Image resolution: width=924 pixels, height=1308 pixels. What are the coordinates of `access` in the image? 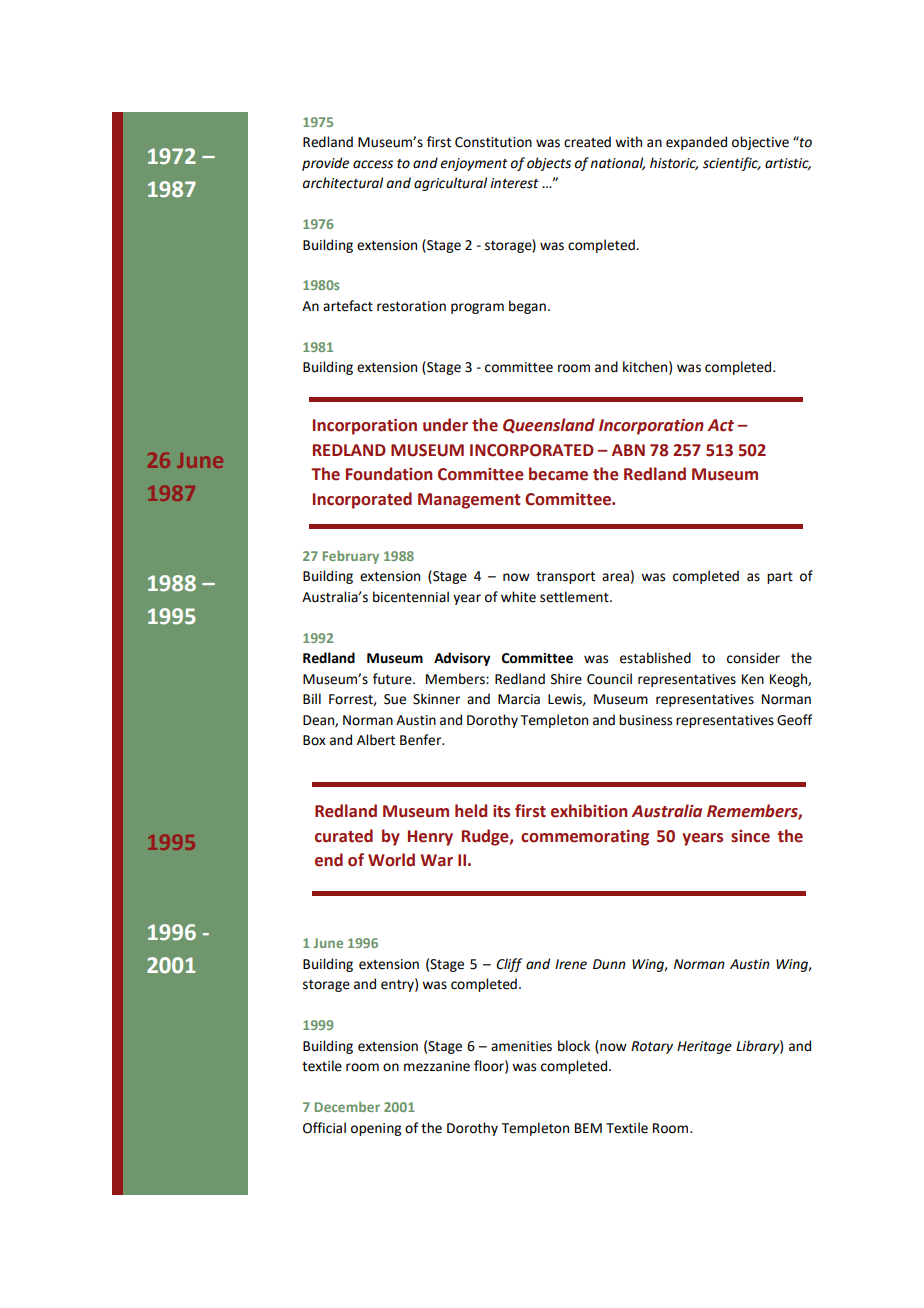 It's located at (373, 164).
